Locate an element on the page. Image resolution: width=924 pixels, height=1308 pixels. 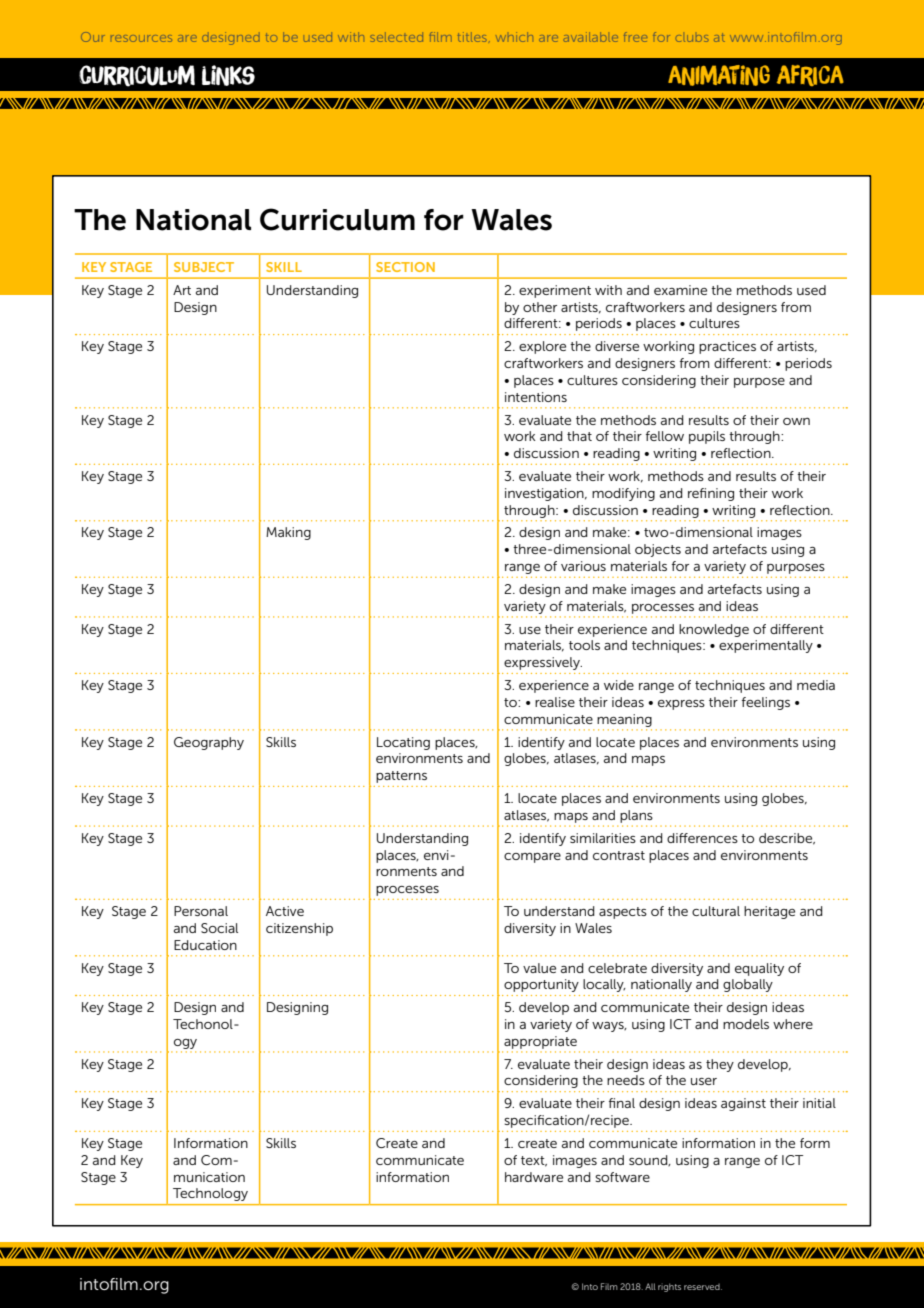
differences is located at coordinates (702, 838).
